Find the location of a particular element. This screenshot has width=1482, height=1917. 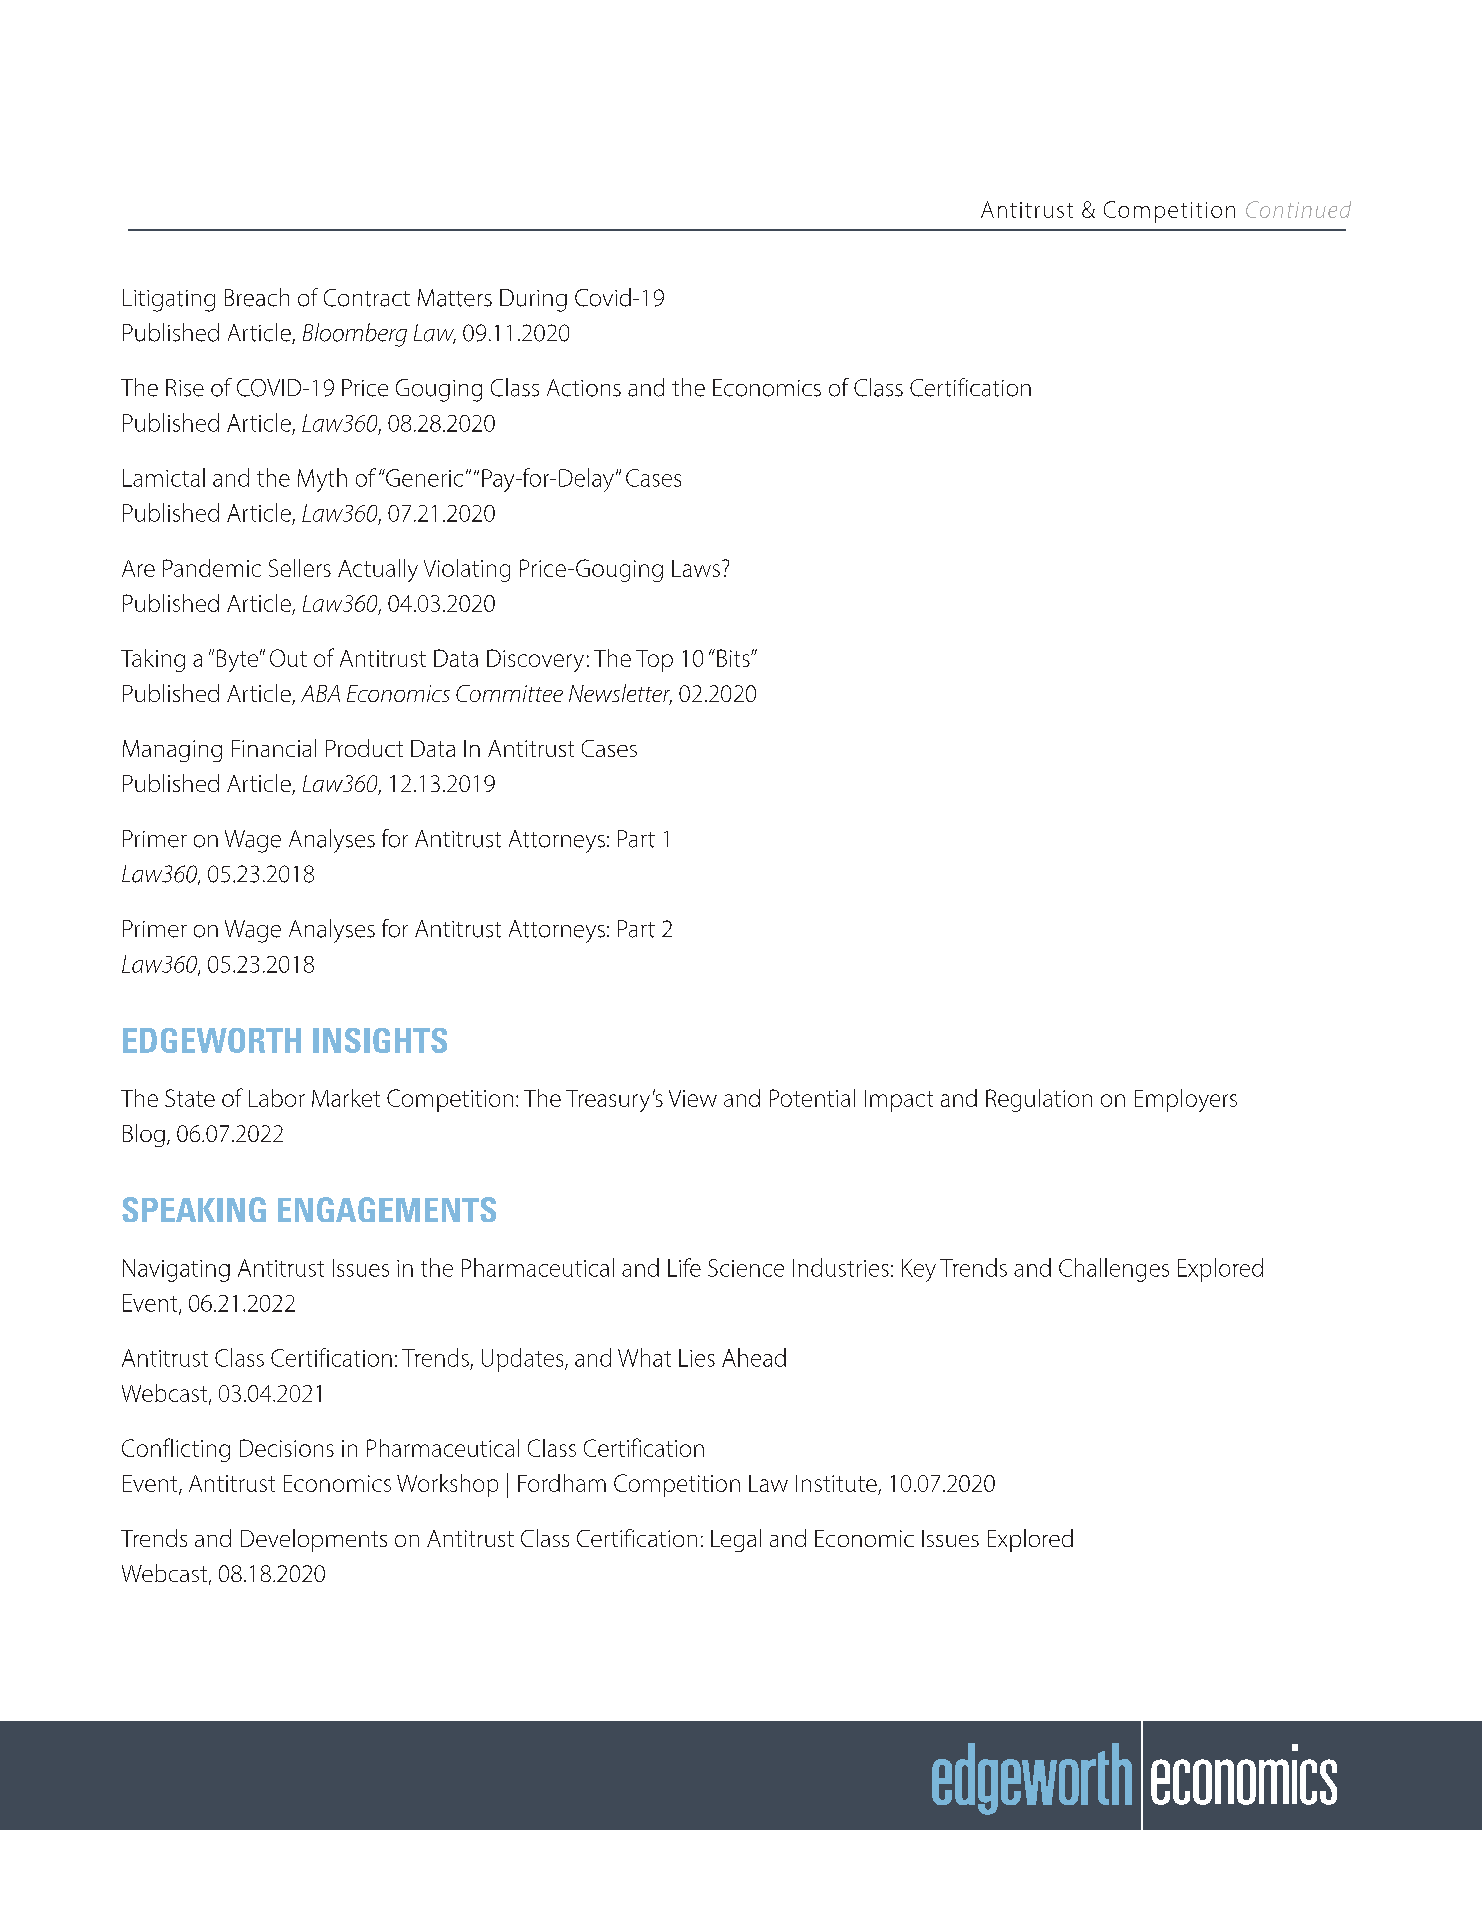

Science is located at coordinates (746, 1268).
